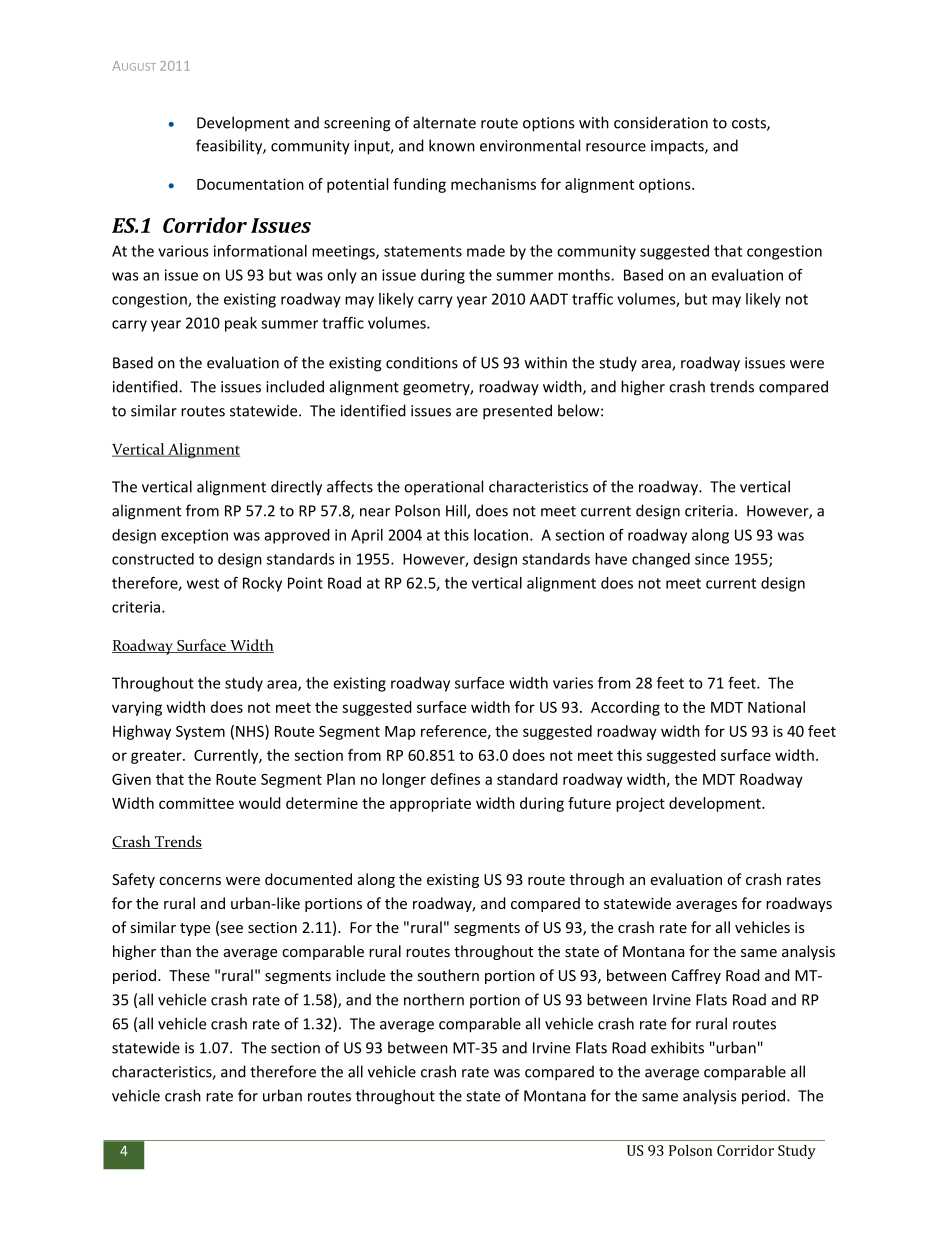 This screenshot has width=952, height=1233. I want to click on consideration, so click(661, 122).
